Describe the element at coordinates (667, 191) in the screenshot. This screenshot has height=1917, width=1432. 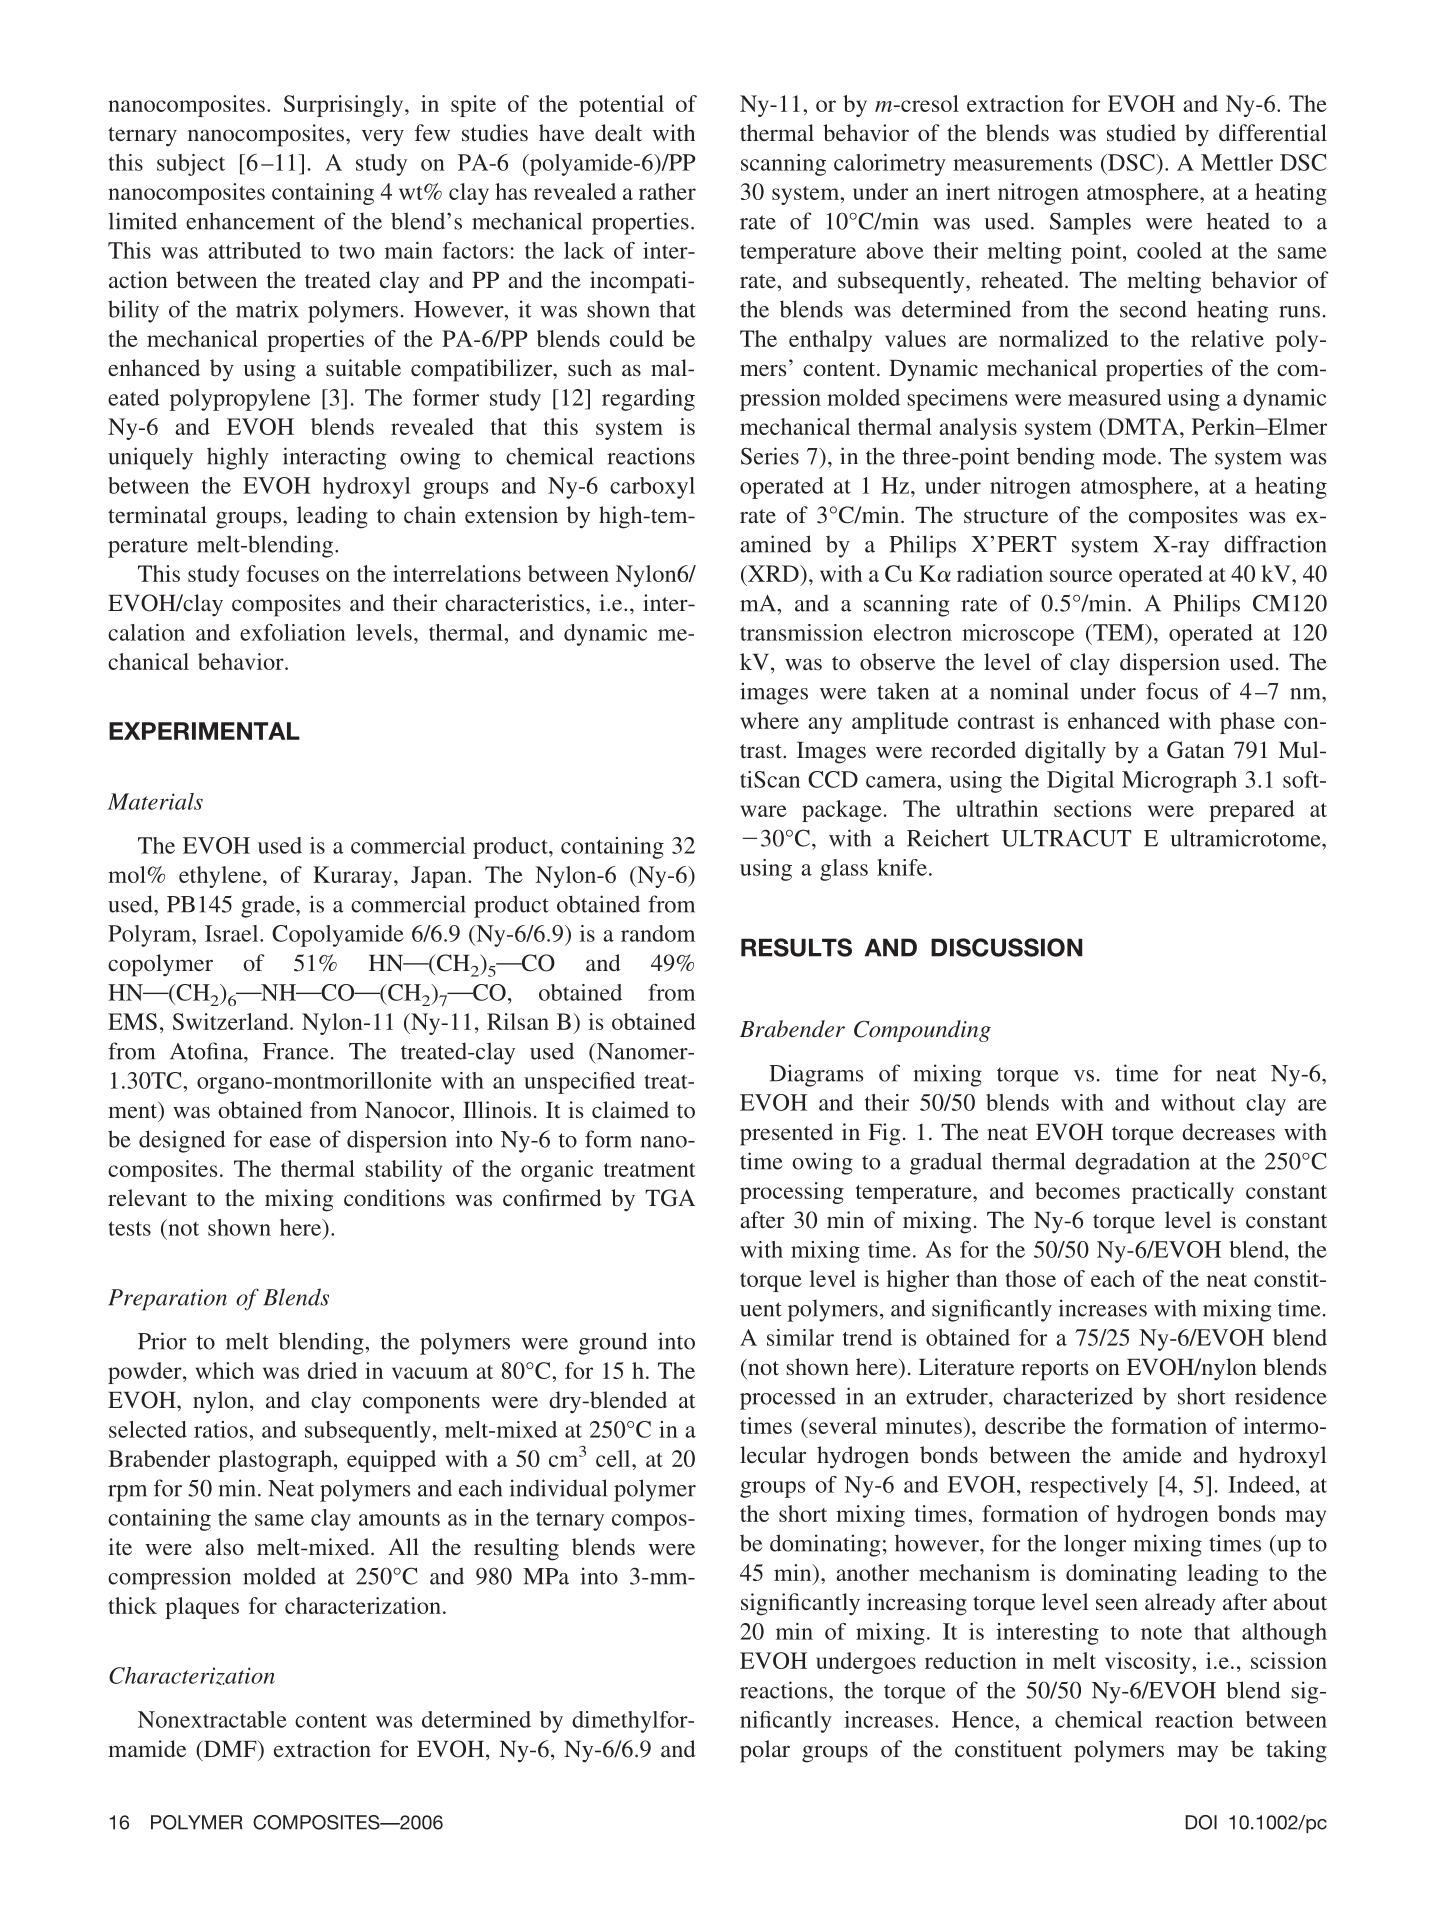
I see `rather` at that location.
